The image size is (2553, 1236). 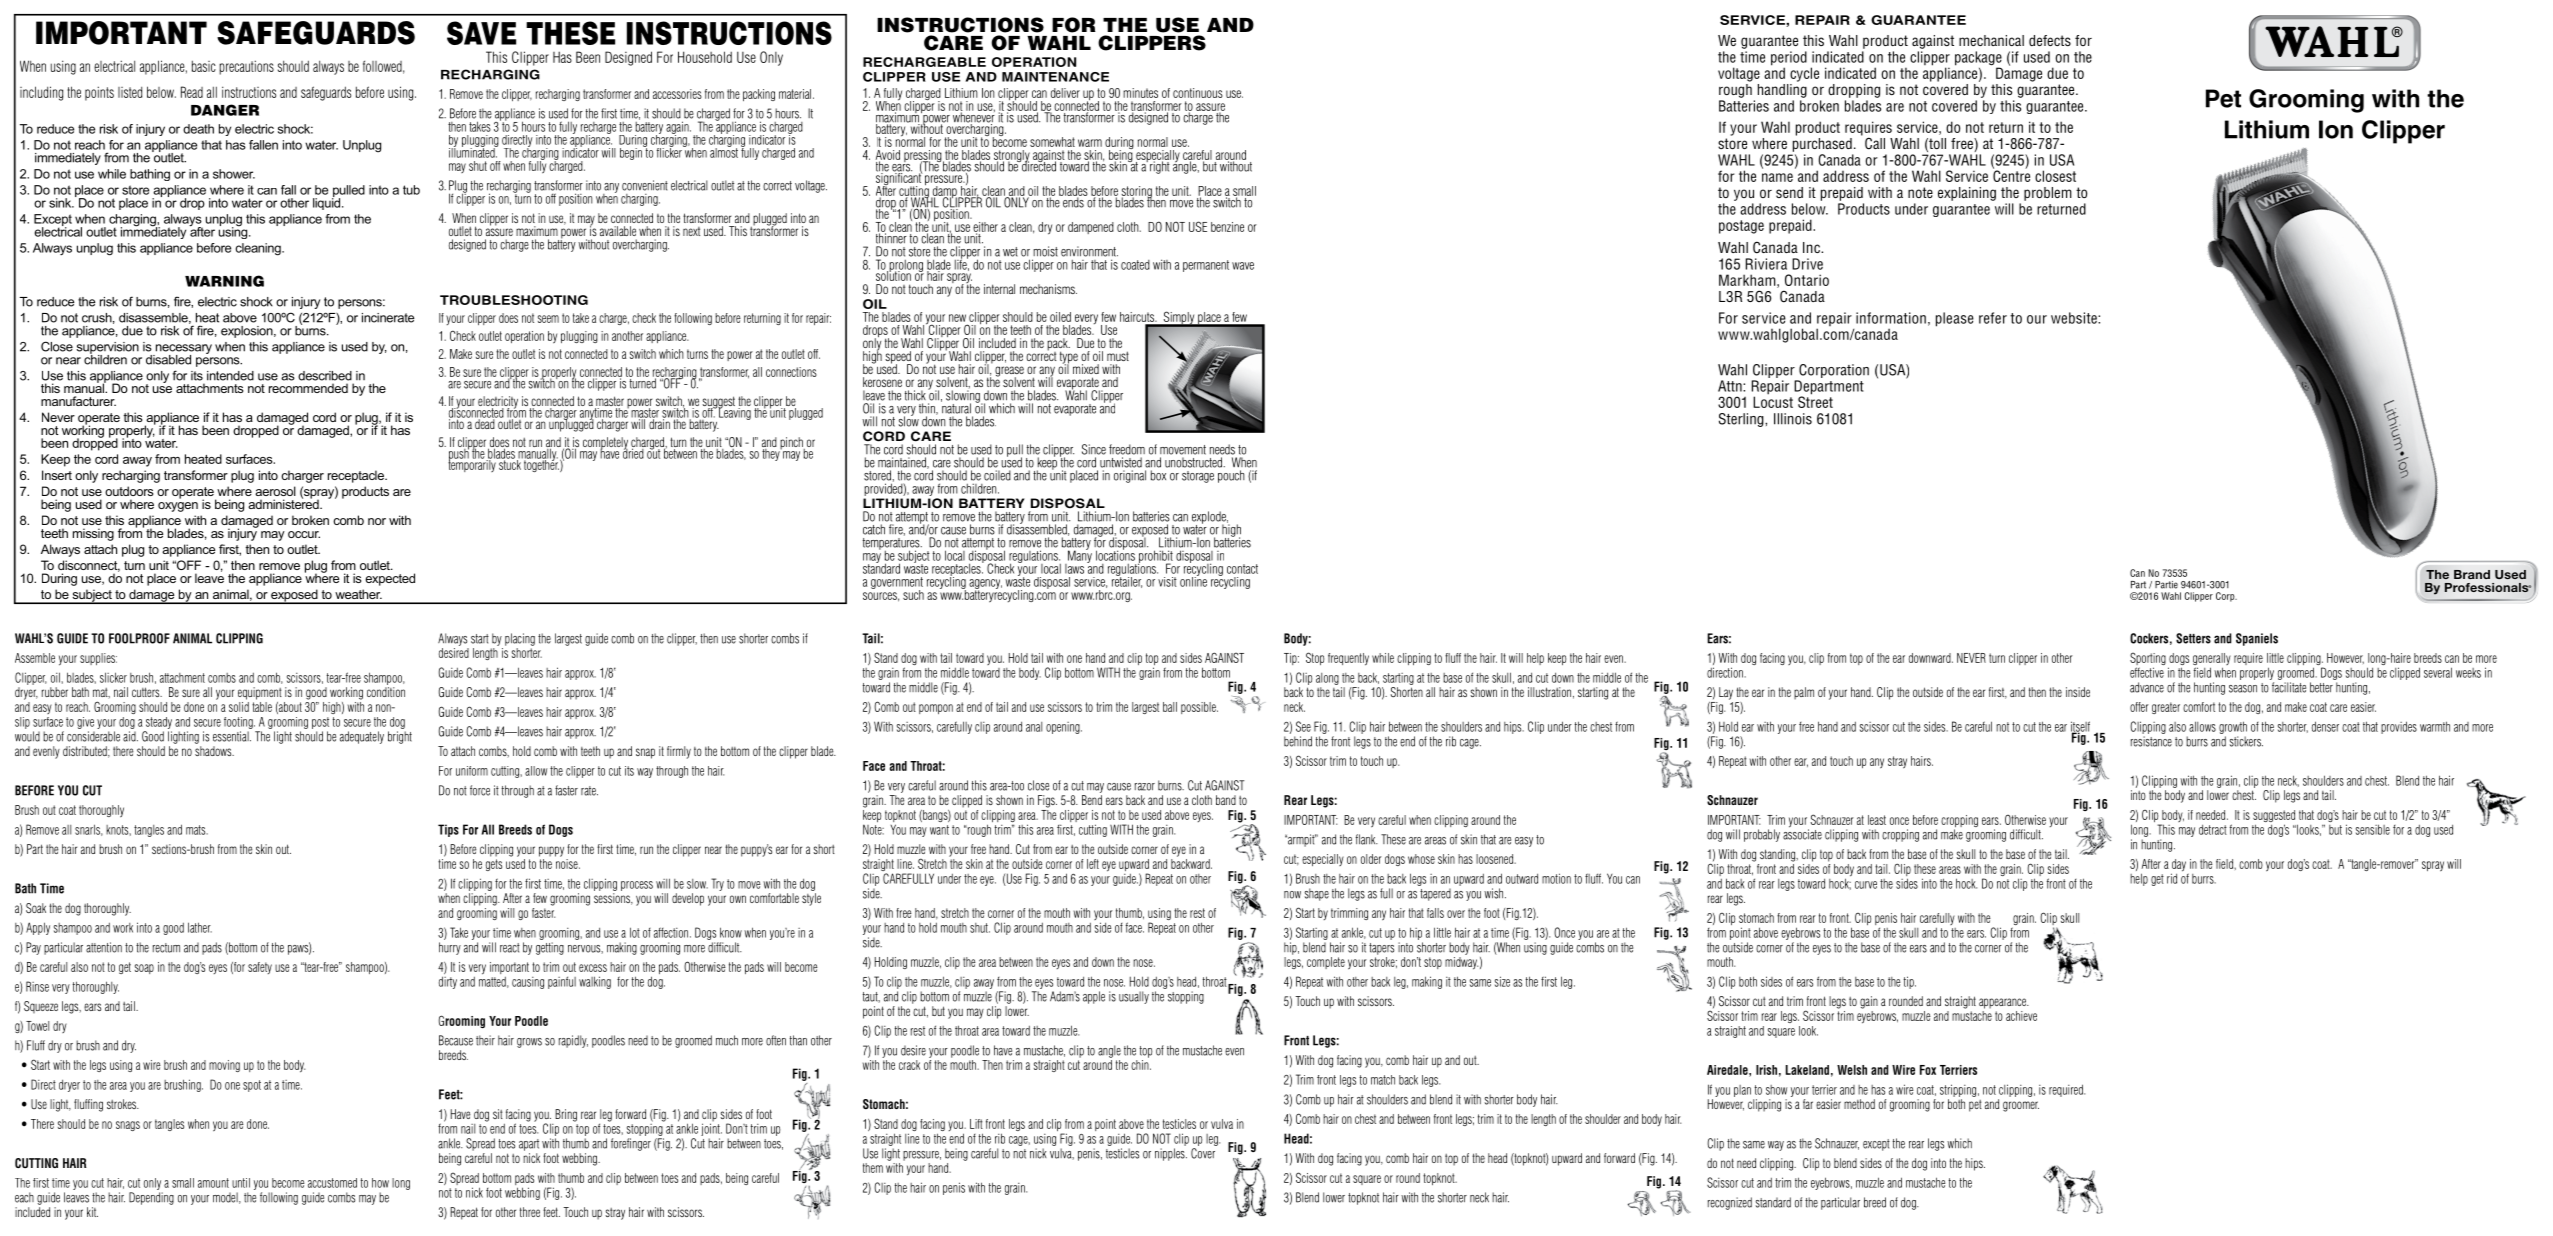 What do you see at coordinates (1171, 1154) in the image?
I see `nipples` at bounding box center [1171, 1154].
